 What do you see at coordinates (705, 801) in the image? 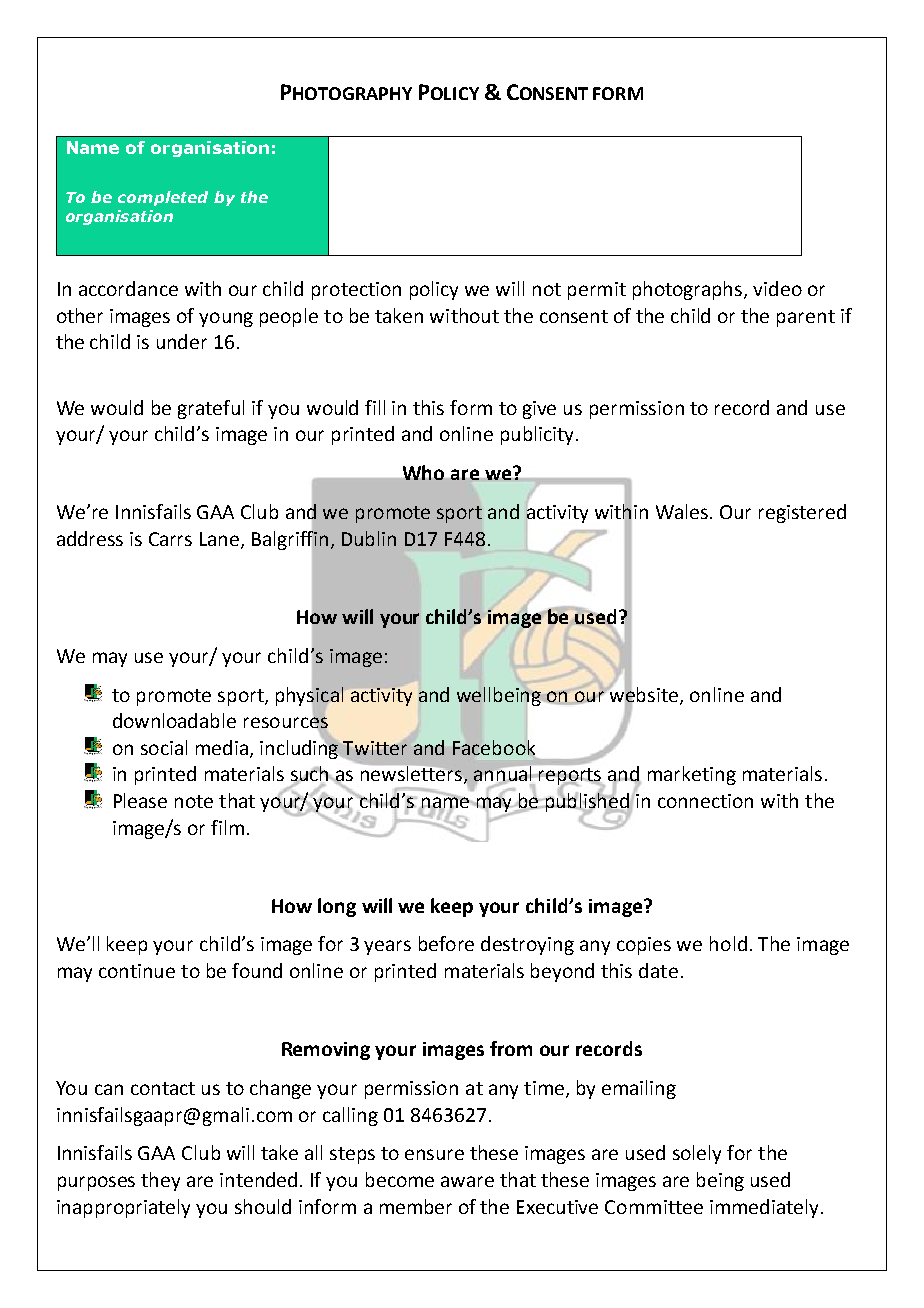
I see `connection` at bounding box center [705, 801].
